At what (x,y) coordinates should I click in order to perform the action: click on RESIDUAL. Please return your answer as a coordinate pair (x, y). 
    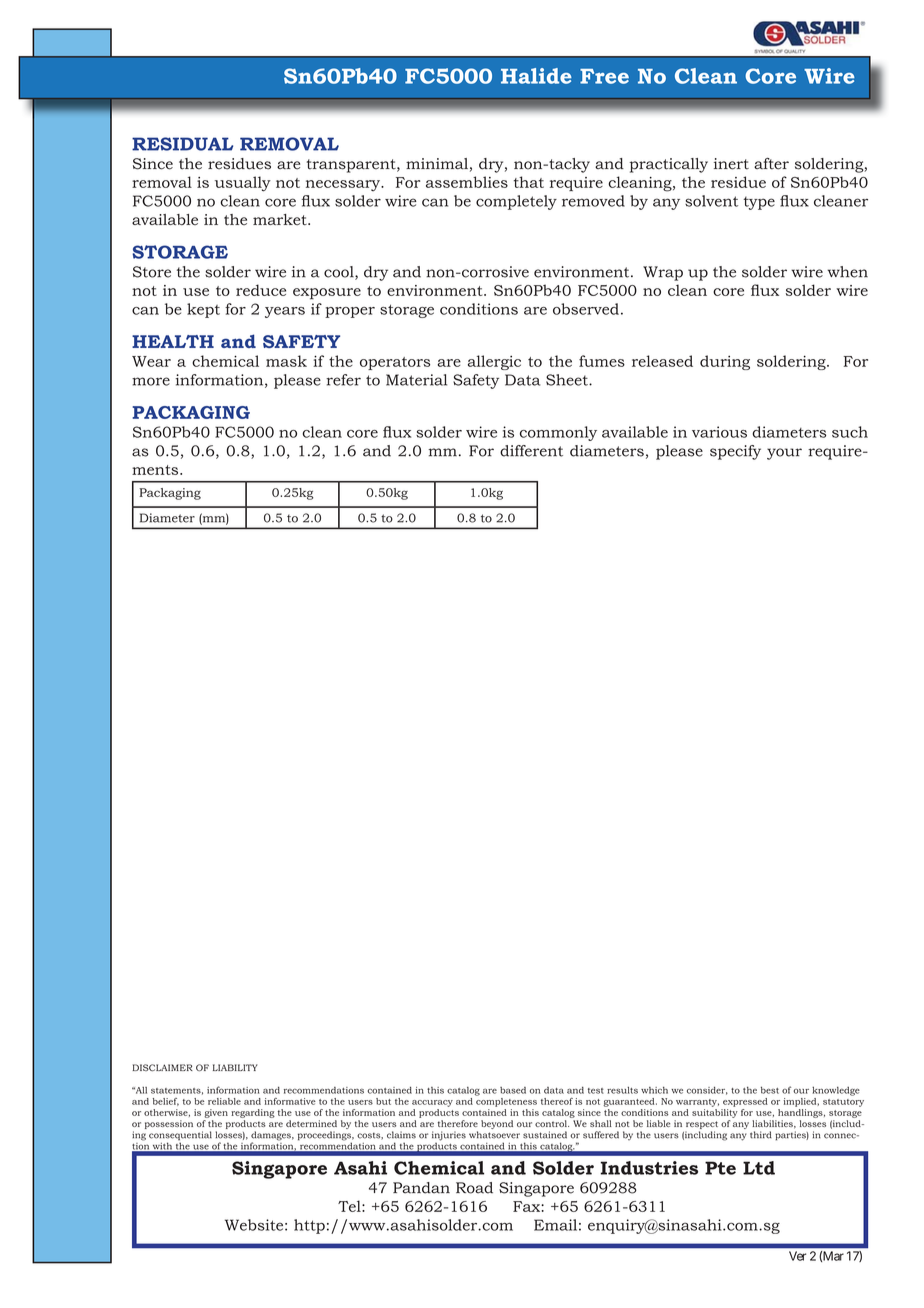
    Looking at the image, I should click on (182, 144).
